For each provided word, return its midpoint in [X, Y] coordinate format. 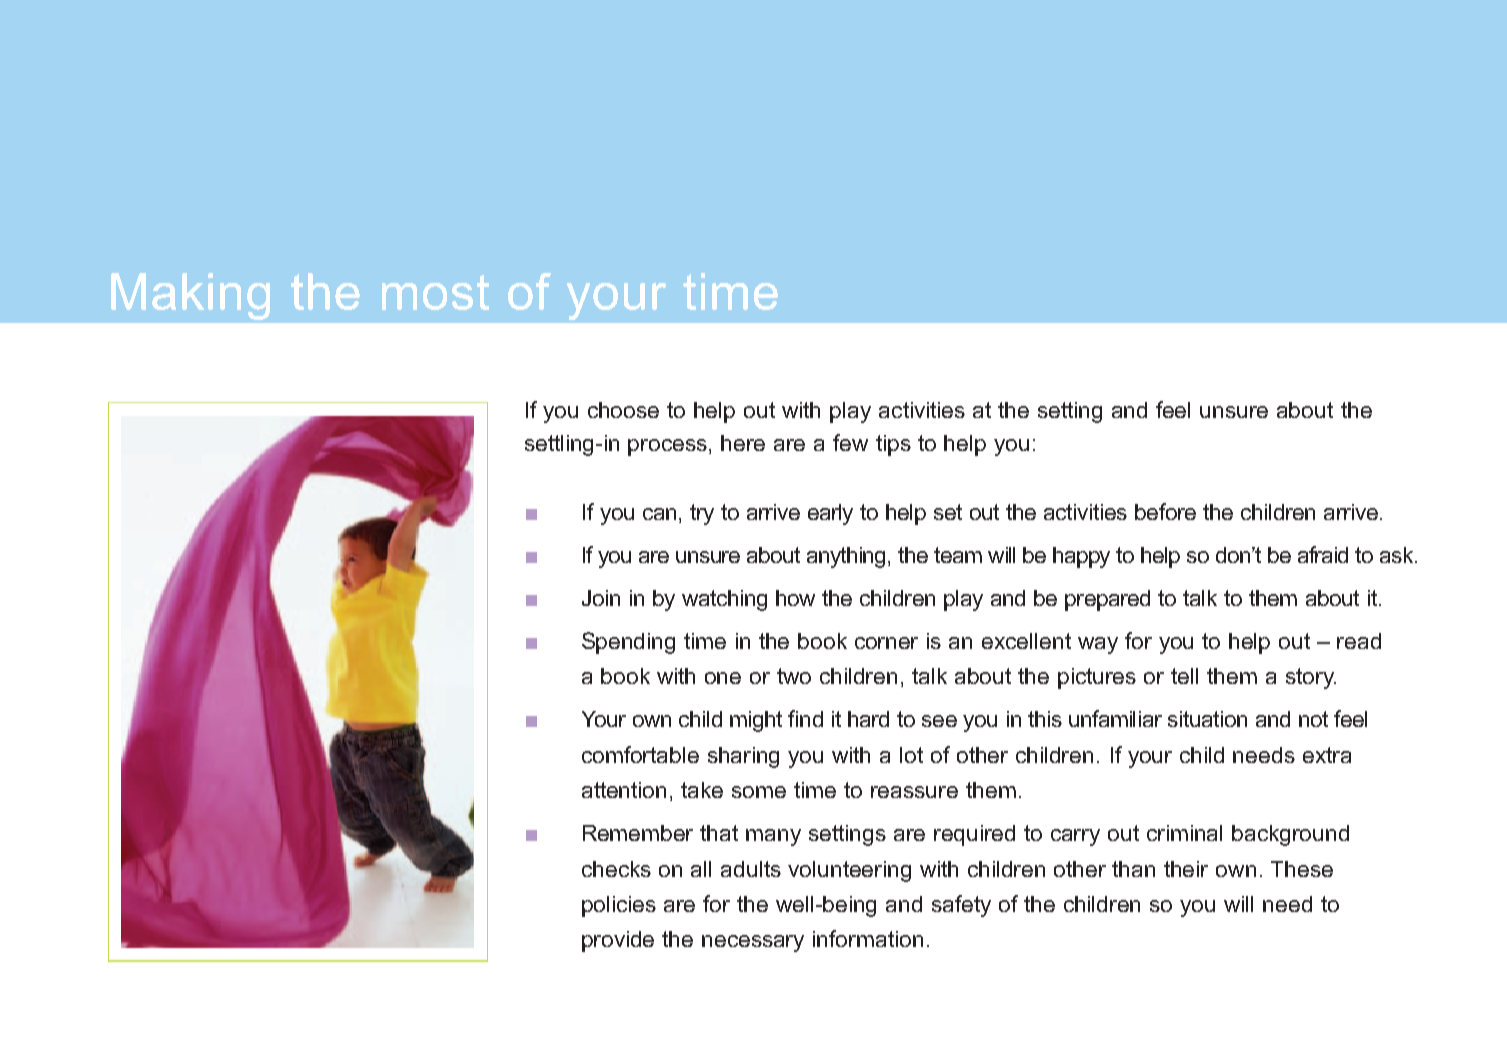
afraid [1323, 554]
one [723, 678]
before [1165, 511]
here [743, 443]
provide [618, 941]
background [1290, 835]
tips [893, 445]
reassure [914, 792]
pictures [1097, 678]
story [1311, 678]
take [702, 790]
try [702, 514]
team [958, 555]
